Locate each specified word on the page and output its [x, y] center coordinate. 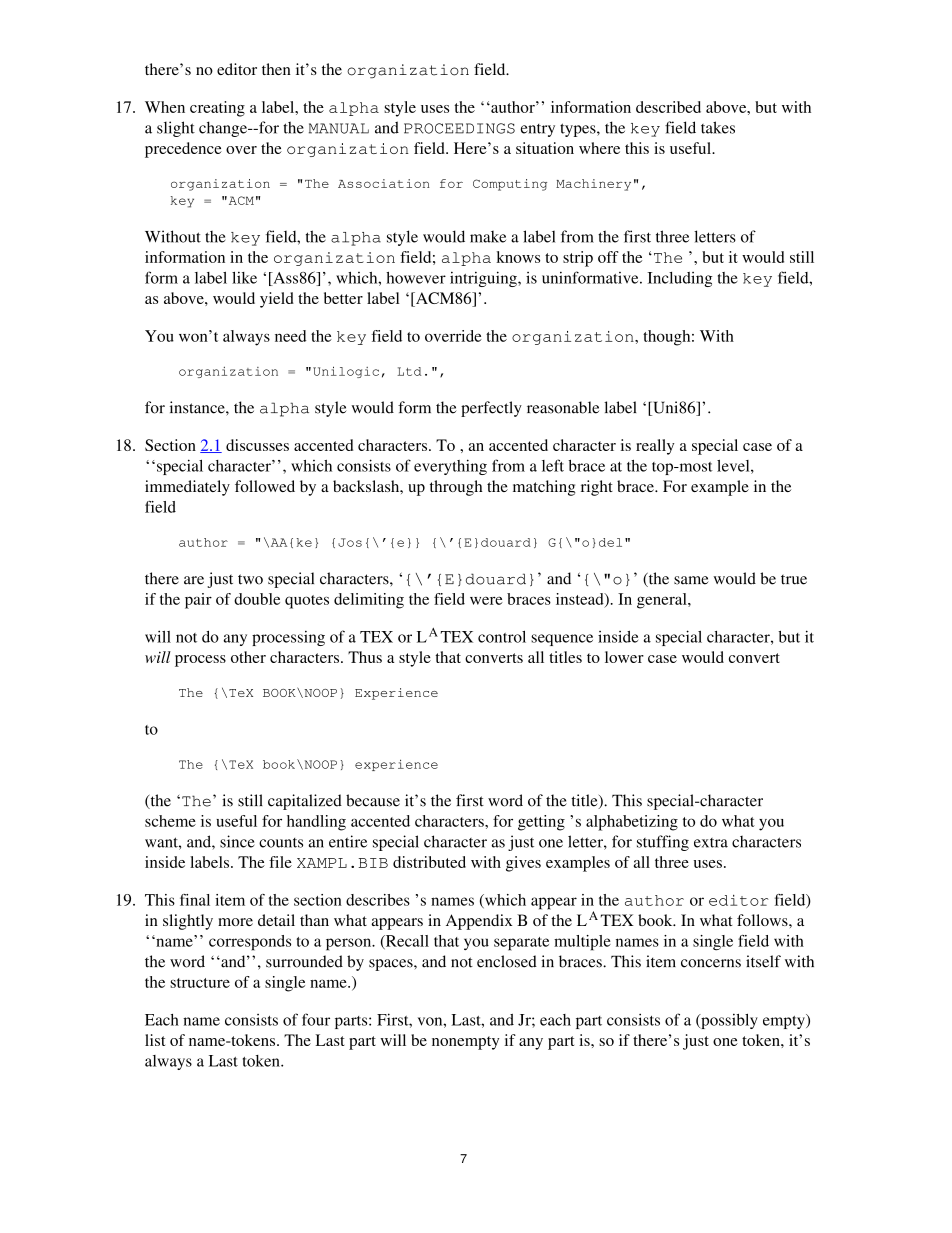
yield [277, 300]
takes [718, 127]
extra [711, 843]
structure [200, 983]
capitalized [305, 802]
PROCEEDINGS [459, 128]
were [486, 600]
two [250, 579]
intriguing [484, 279]
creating [217, 109]
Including [680, 279]
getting [541, 823]
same [691, 580]
